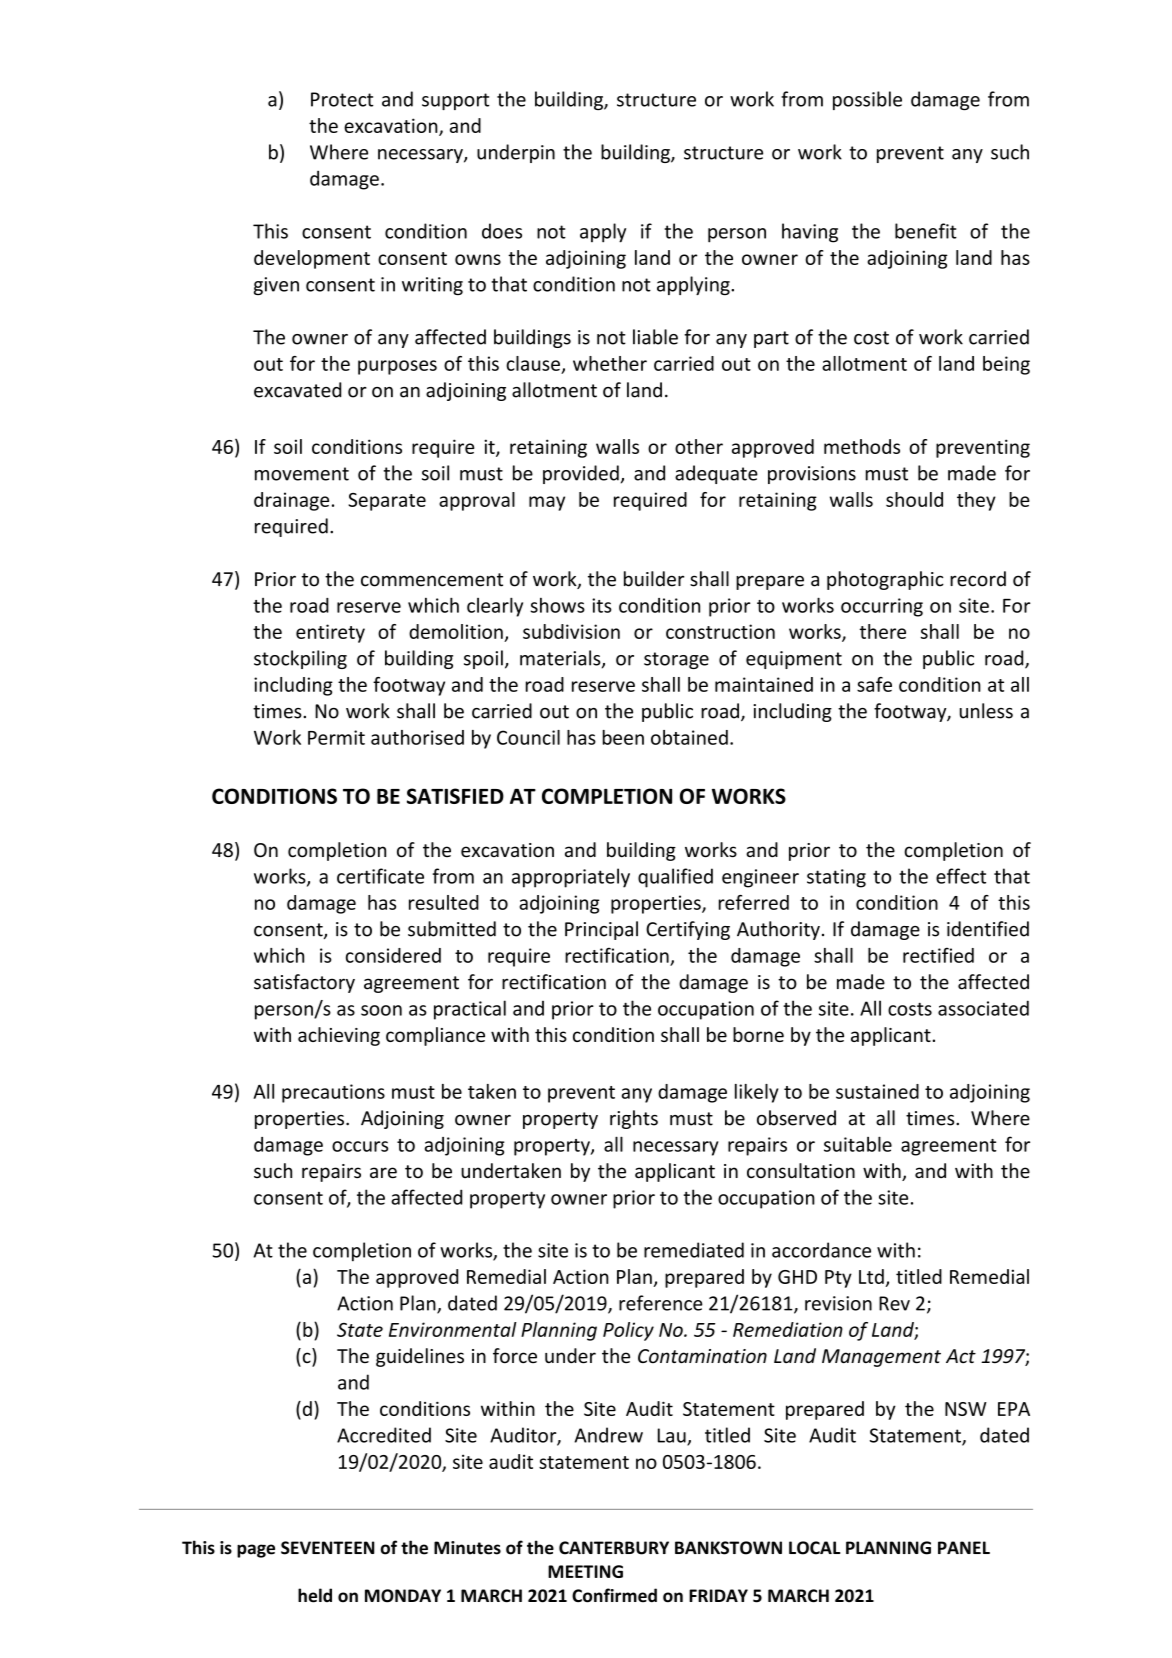 This screenshot has width=1172, height=1658. What do you see at coordinates (614, 1548) in the screenshot?
I see `CANTERBURY` at bounding box center [614, 1548].
